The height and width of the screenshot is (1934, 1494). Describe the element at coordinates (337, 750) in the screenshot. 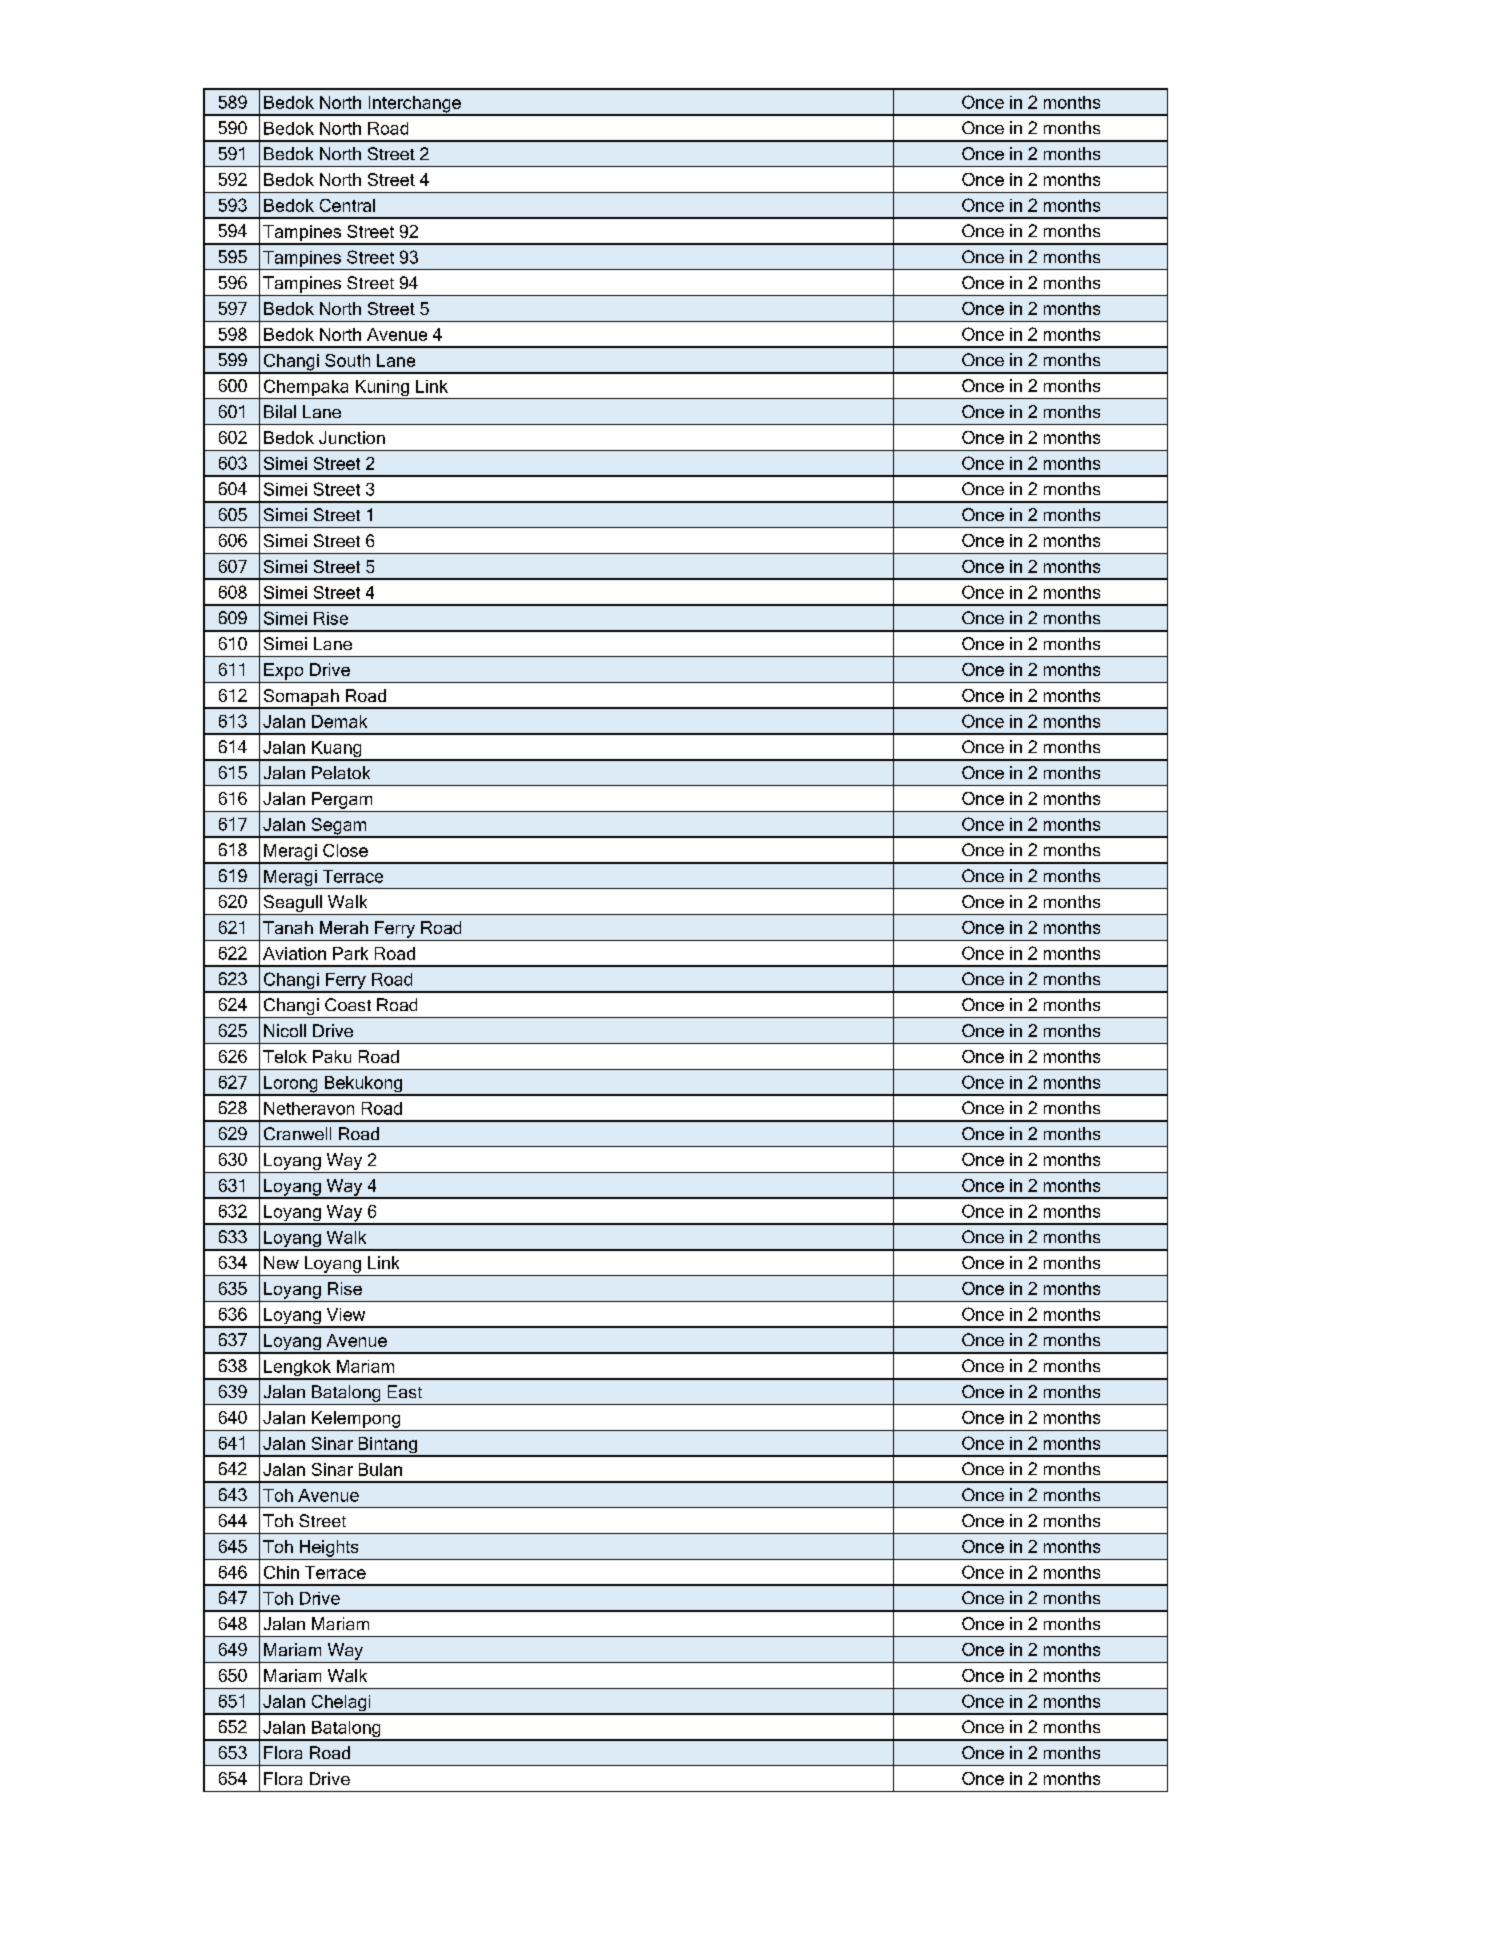

I see `Kuang` at that location.
